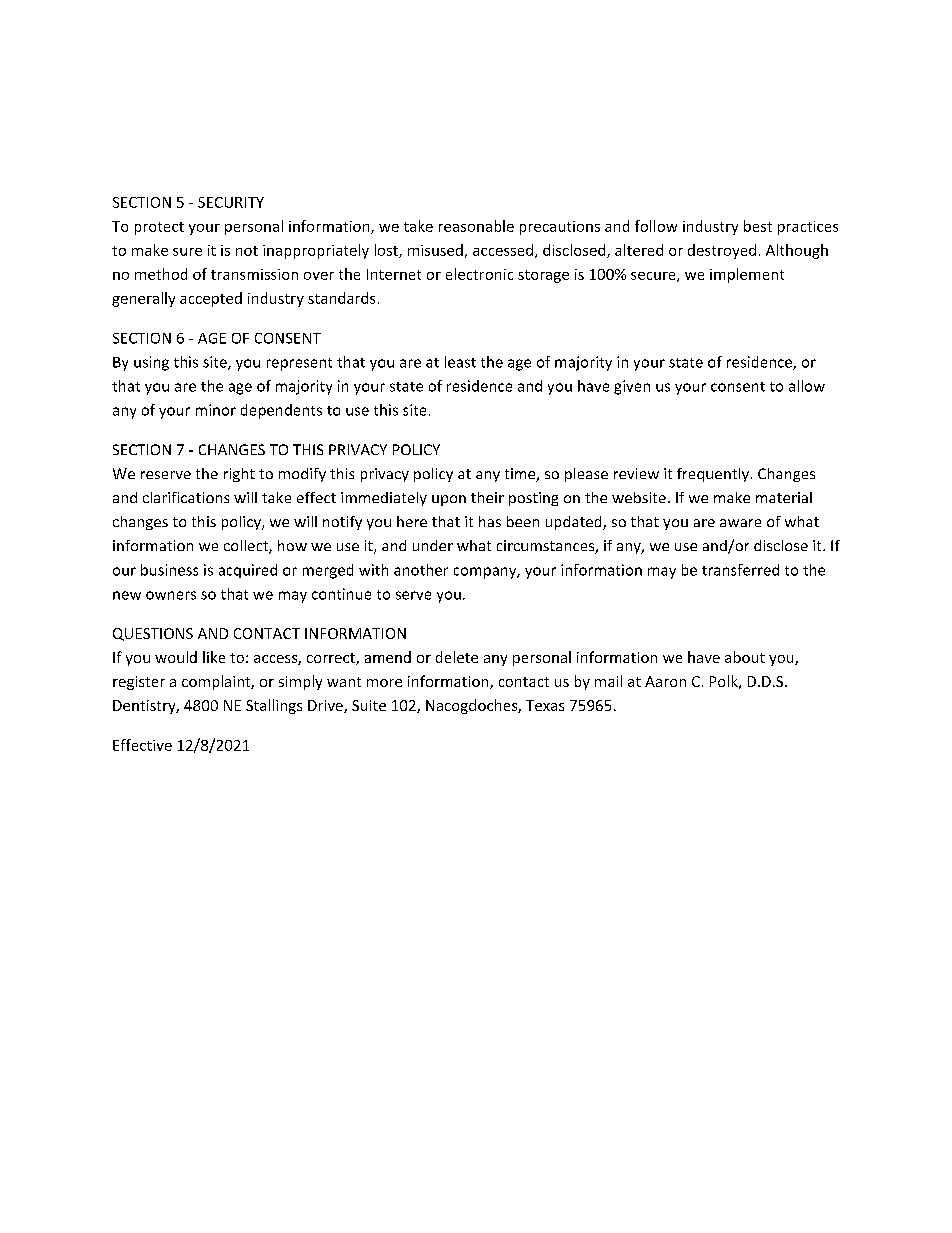  Describe the element at coordinates (665, 681) in the document. I see `Aaron` at that location.
